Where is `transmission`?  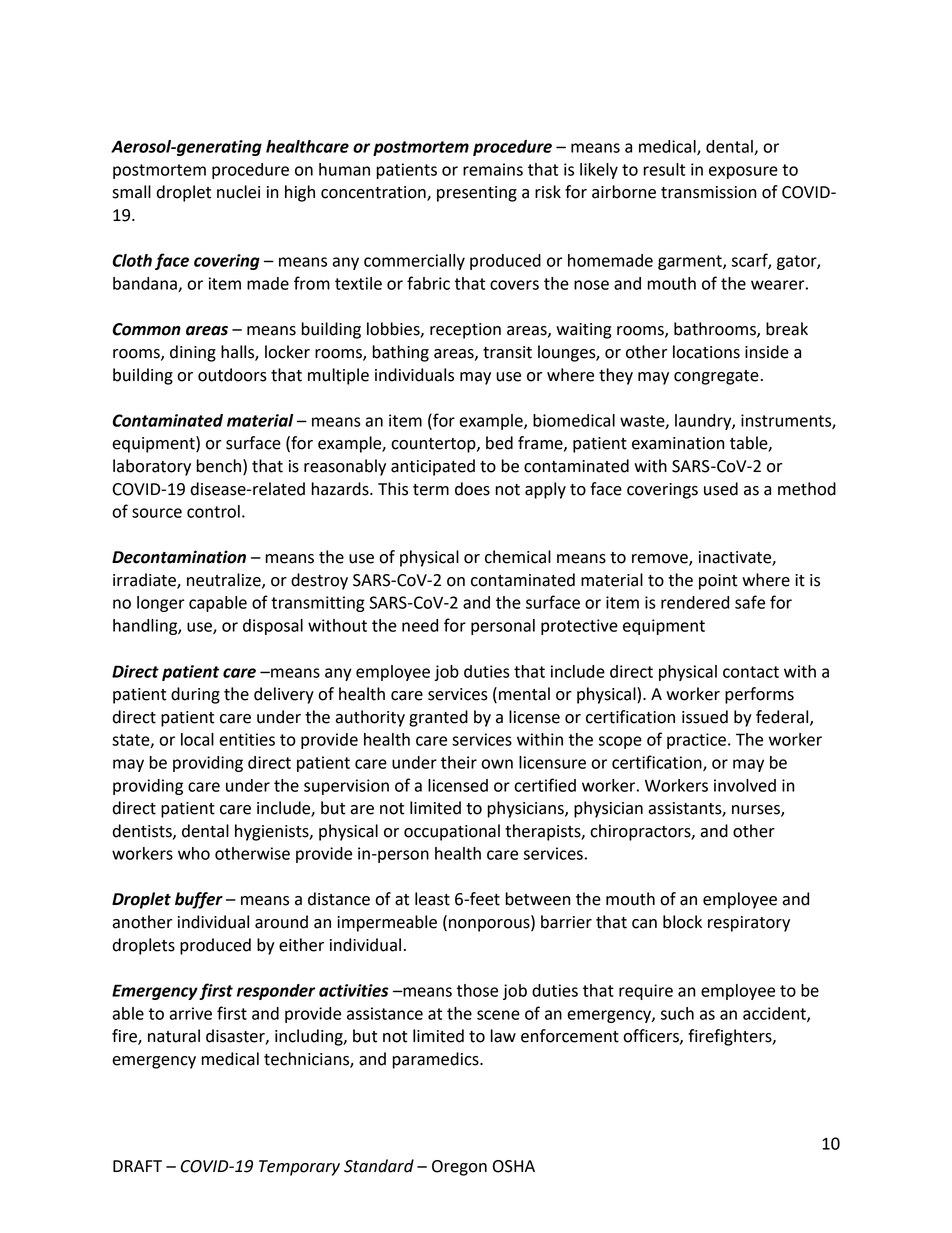 transmission is located at coordinates (708, 192).
